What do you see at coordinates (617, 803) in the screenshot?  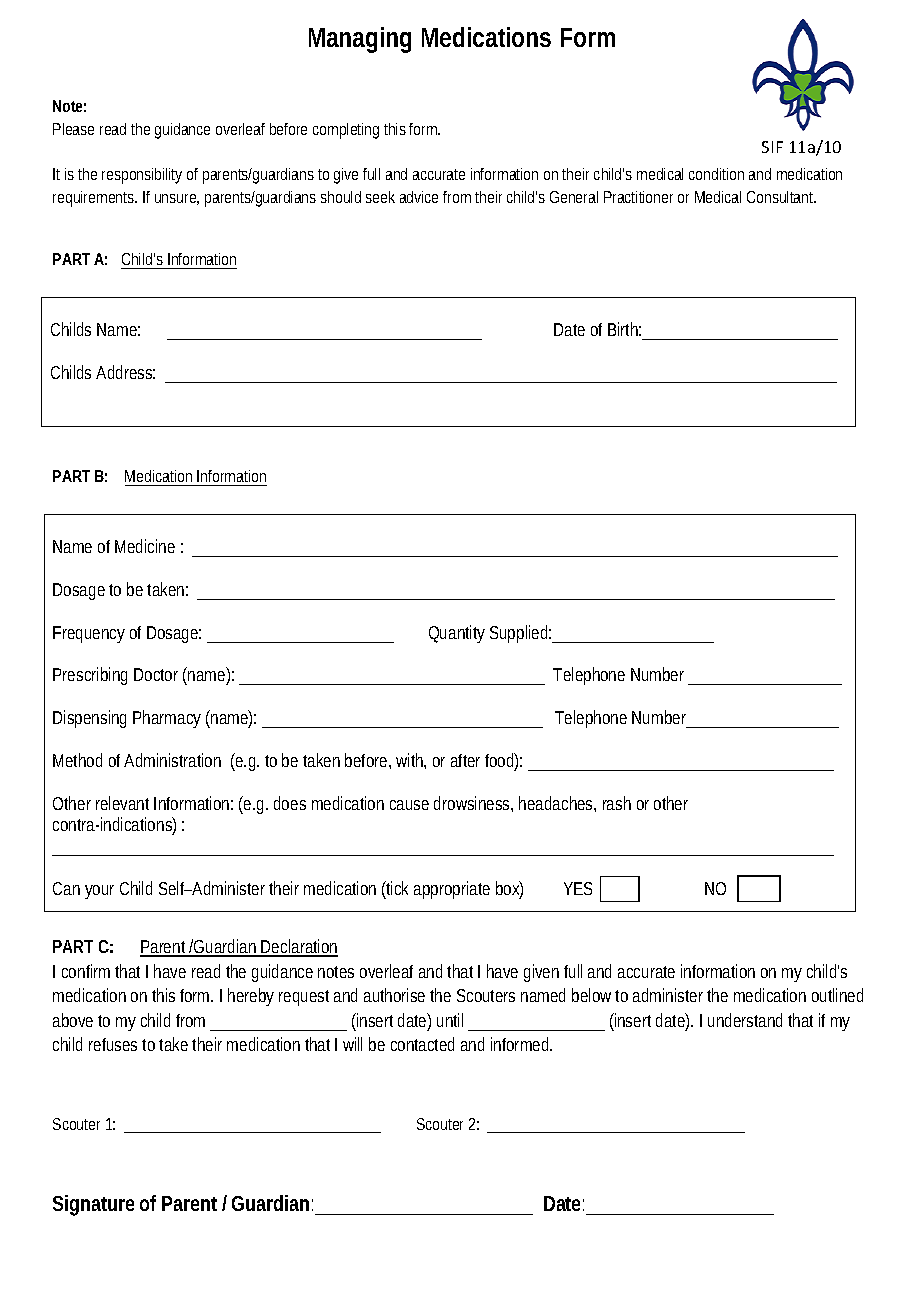 I see `rash` at bounding box center [617, 803].
